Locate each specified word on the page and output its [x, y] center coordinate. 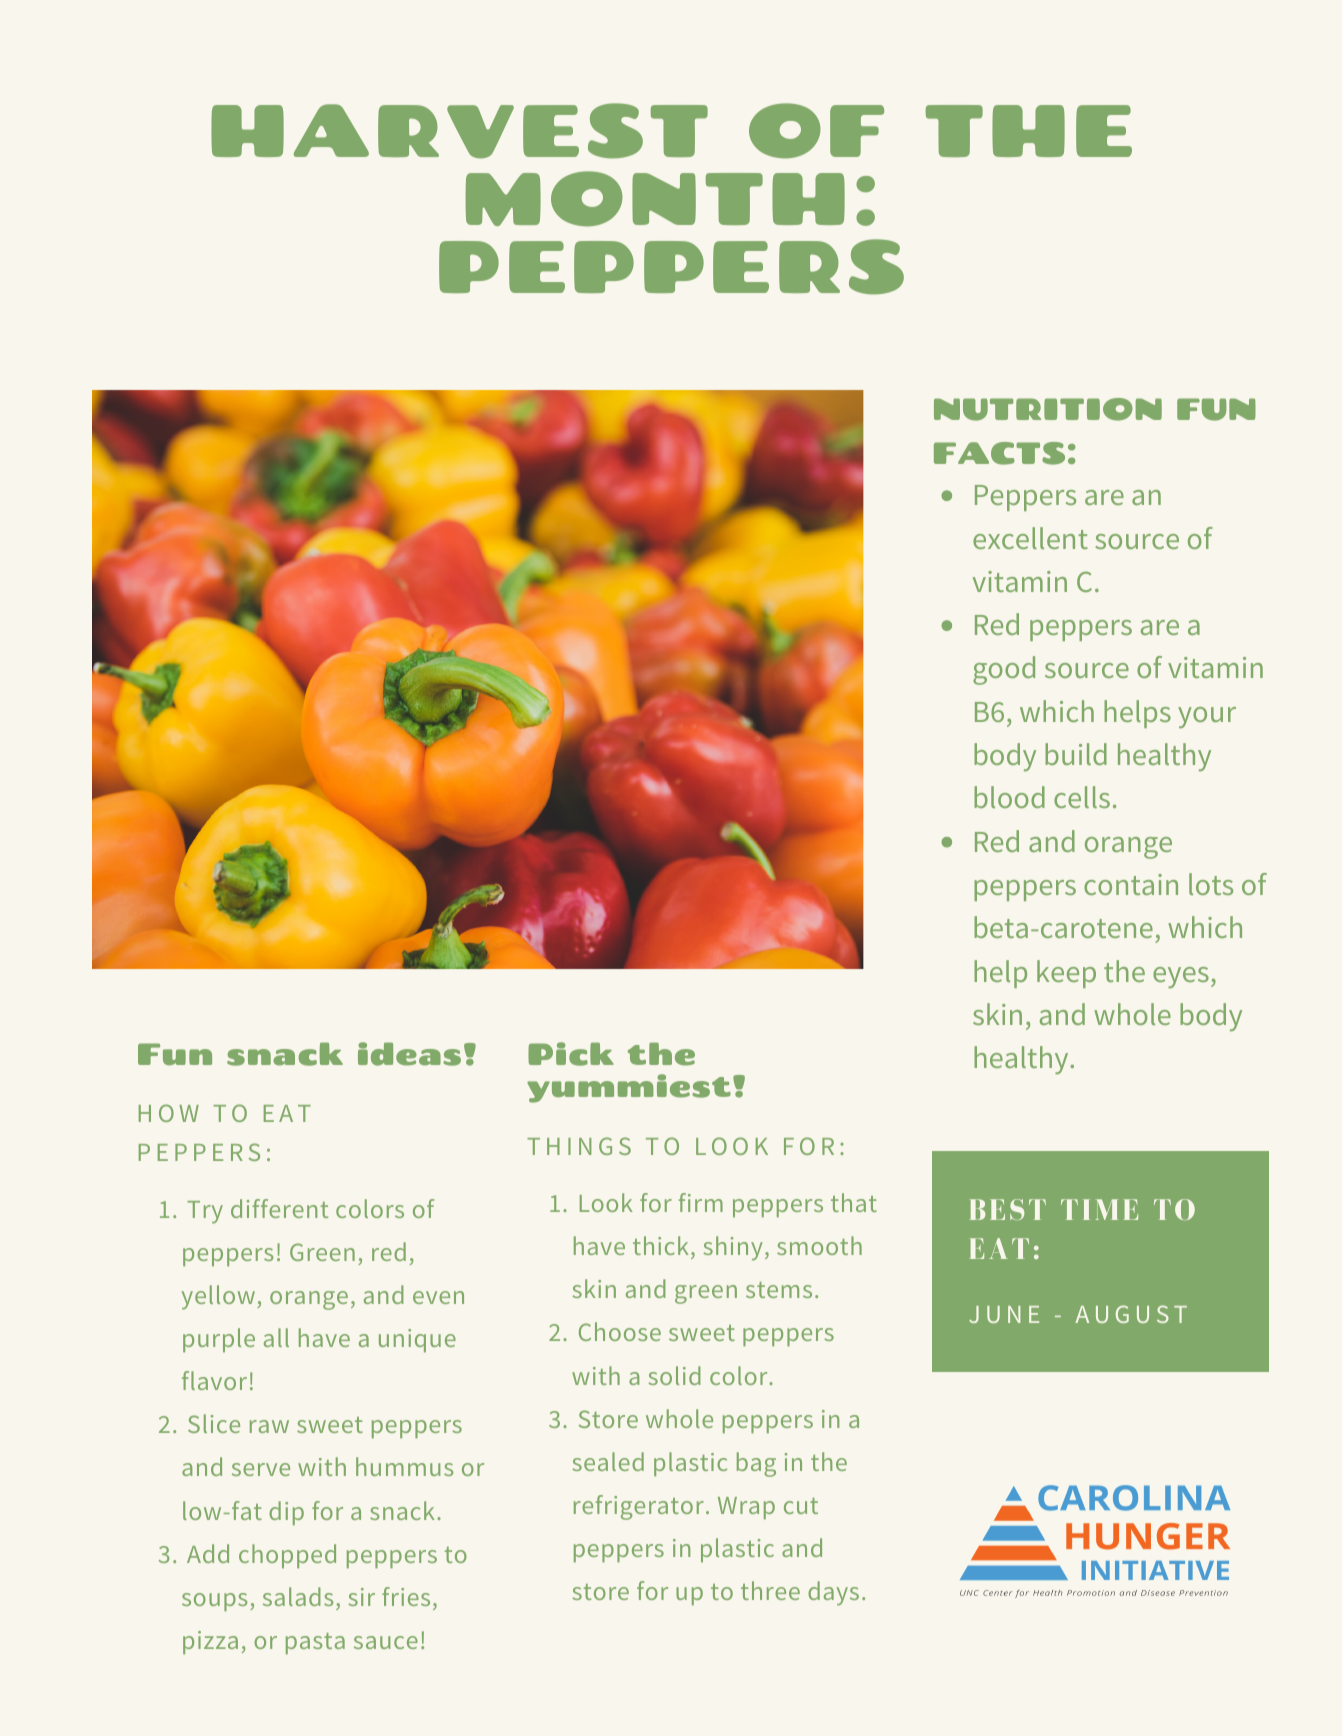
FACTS [999, 453]
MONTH [655, 199]
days [833, 1593]
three [770, 1590]
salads [298, 1596]
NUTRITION [1048, 409]
